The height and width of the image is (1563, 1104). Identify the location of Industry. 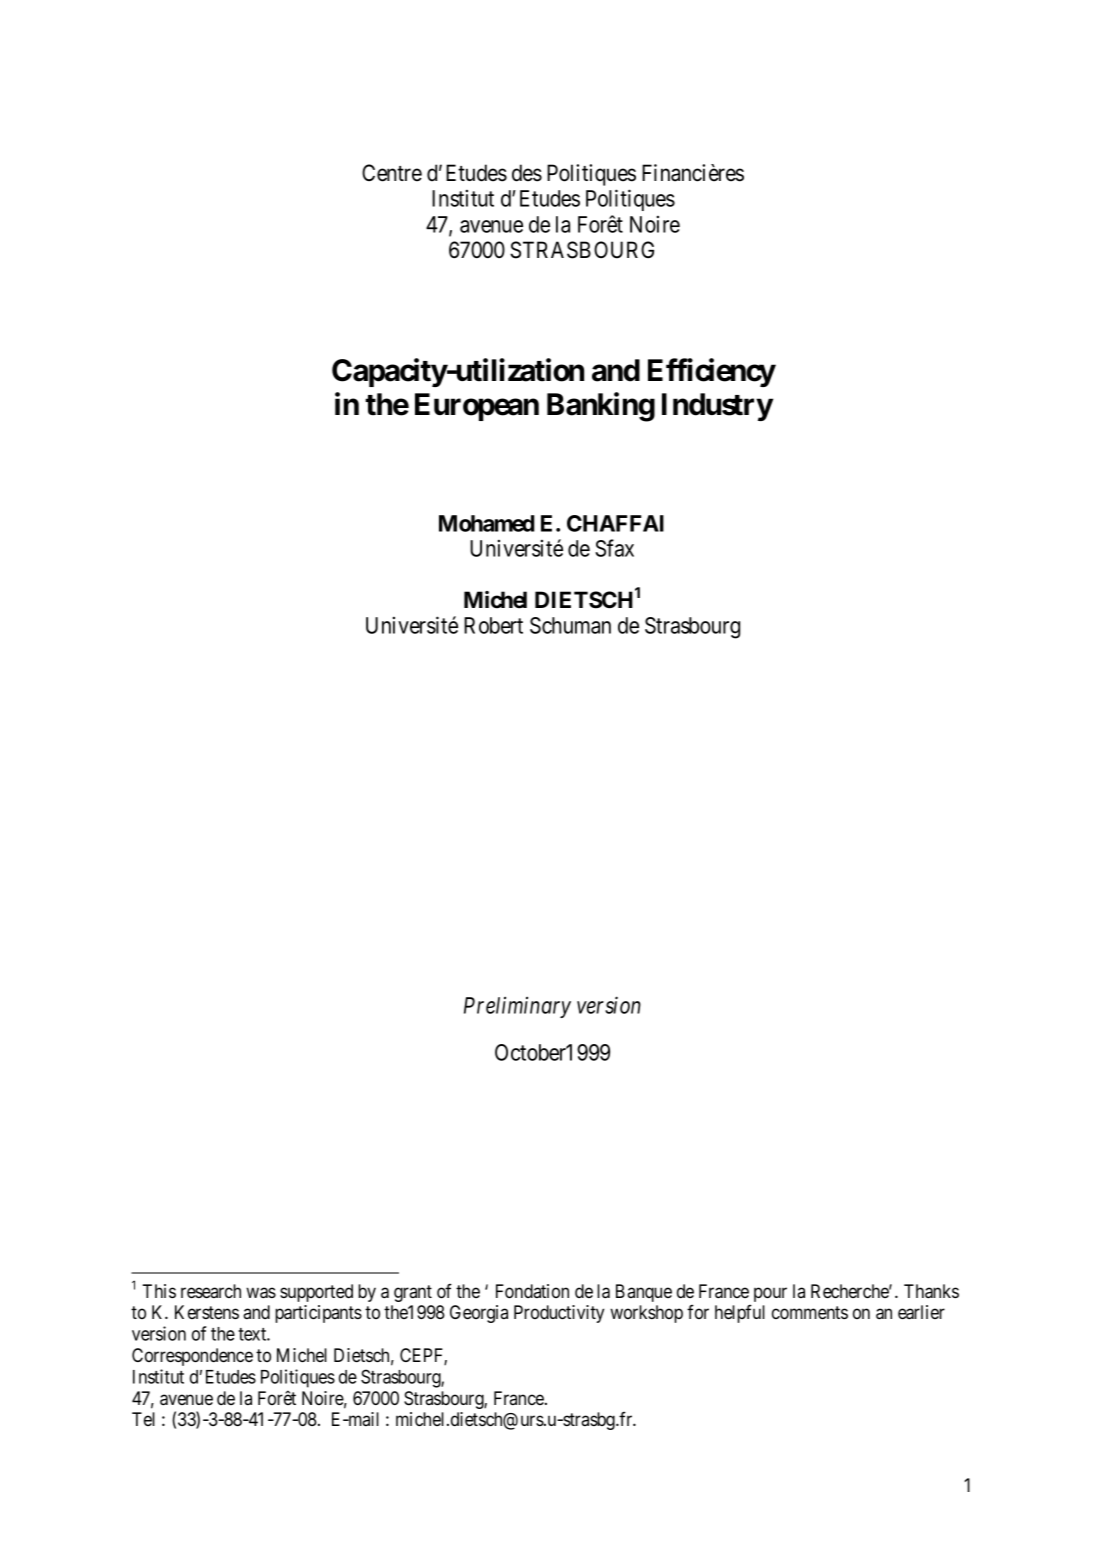
(717, 407).
